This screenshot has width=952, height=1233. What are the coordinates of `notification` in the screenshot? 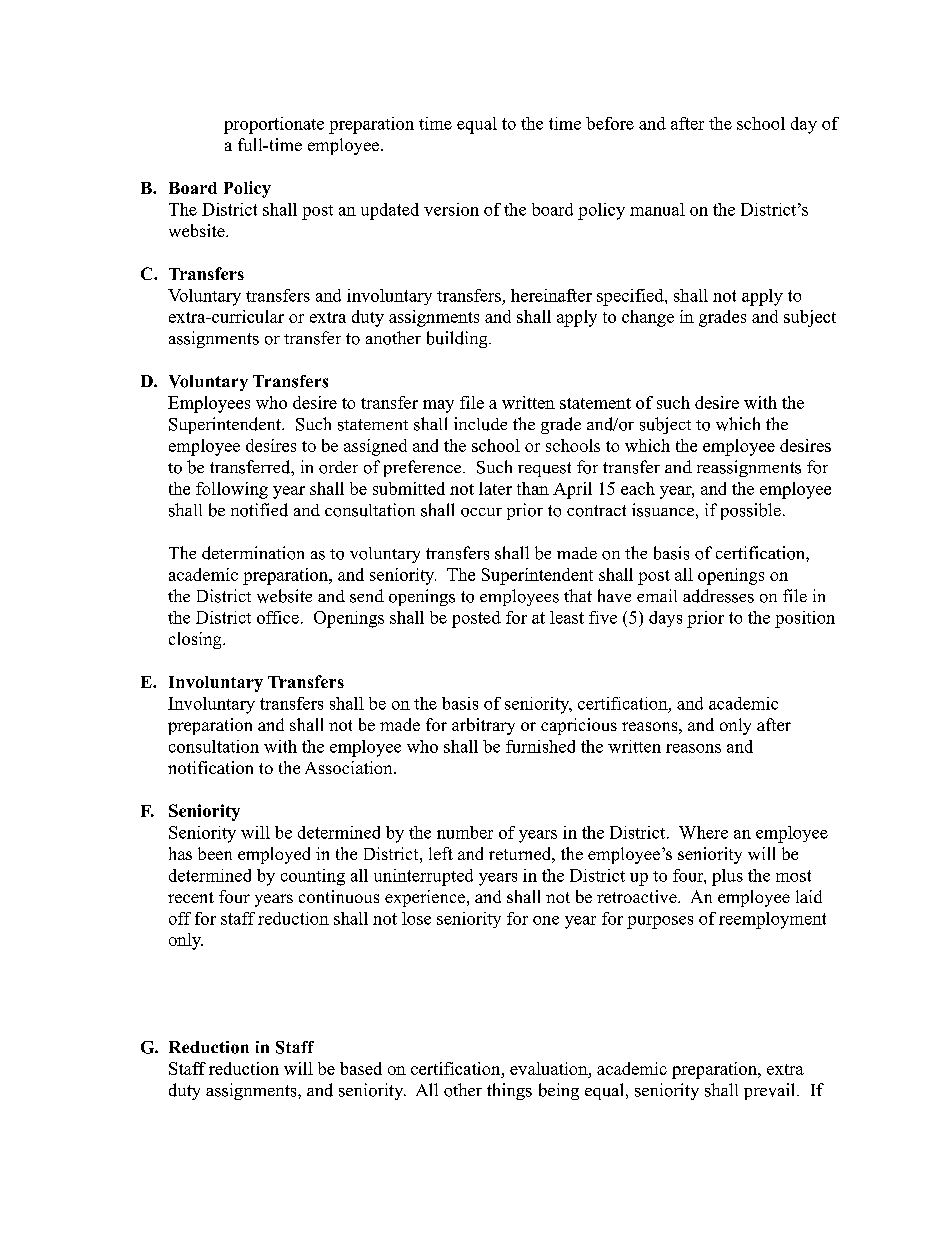 It's located at (210, 767).
